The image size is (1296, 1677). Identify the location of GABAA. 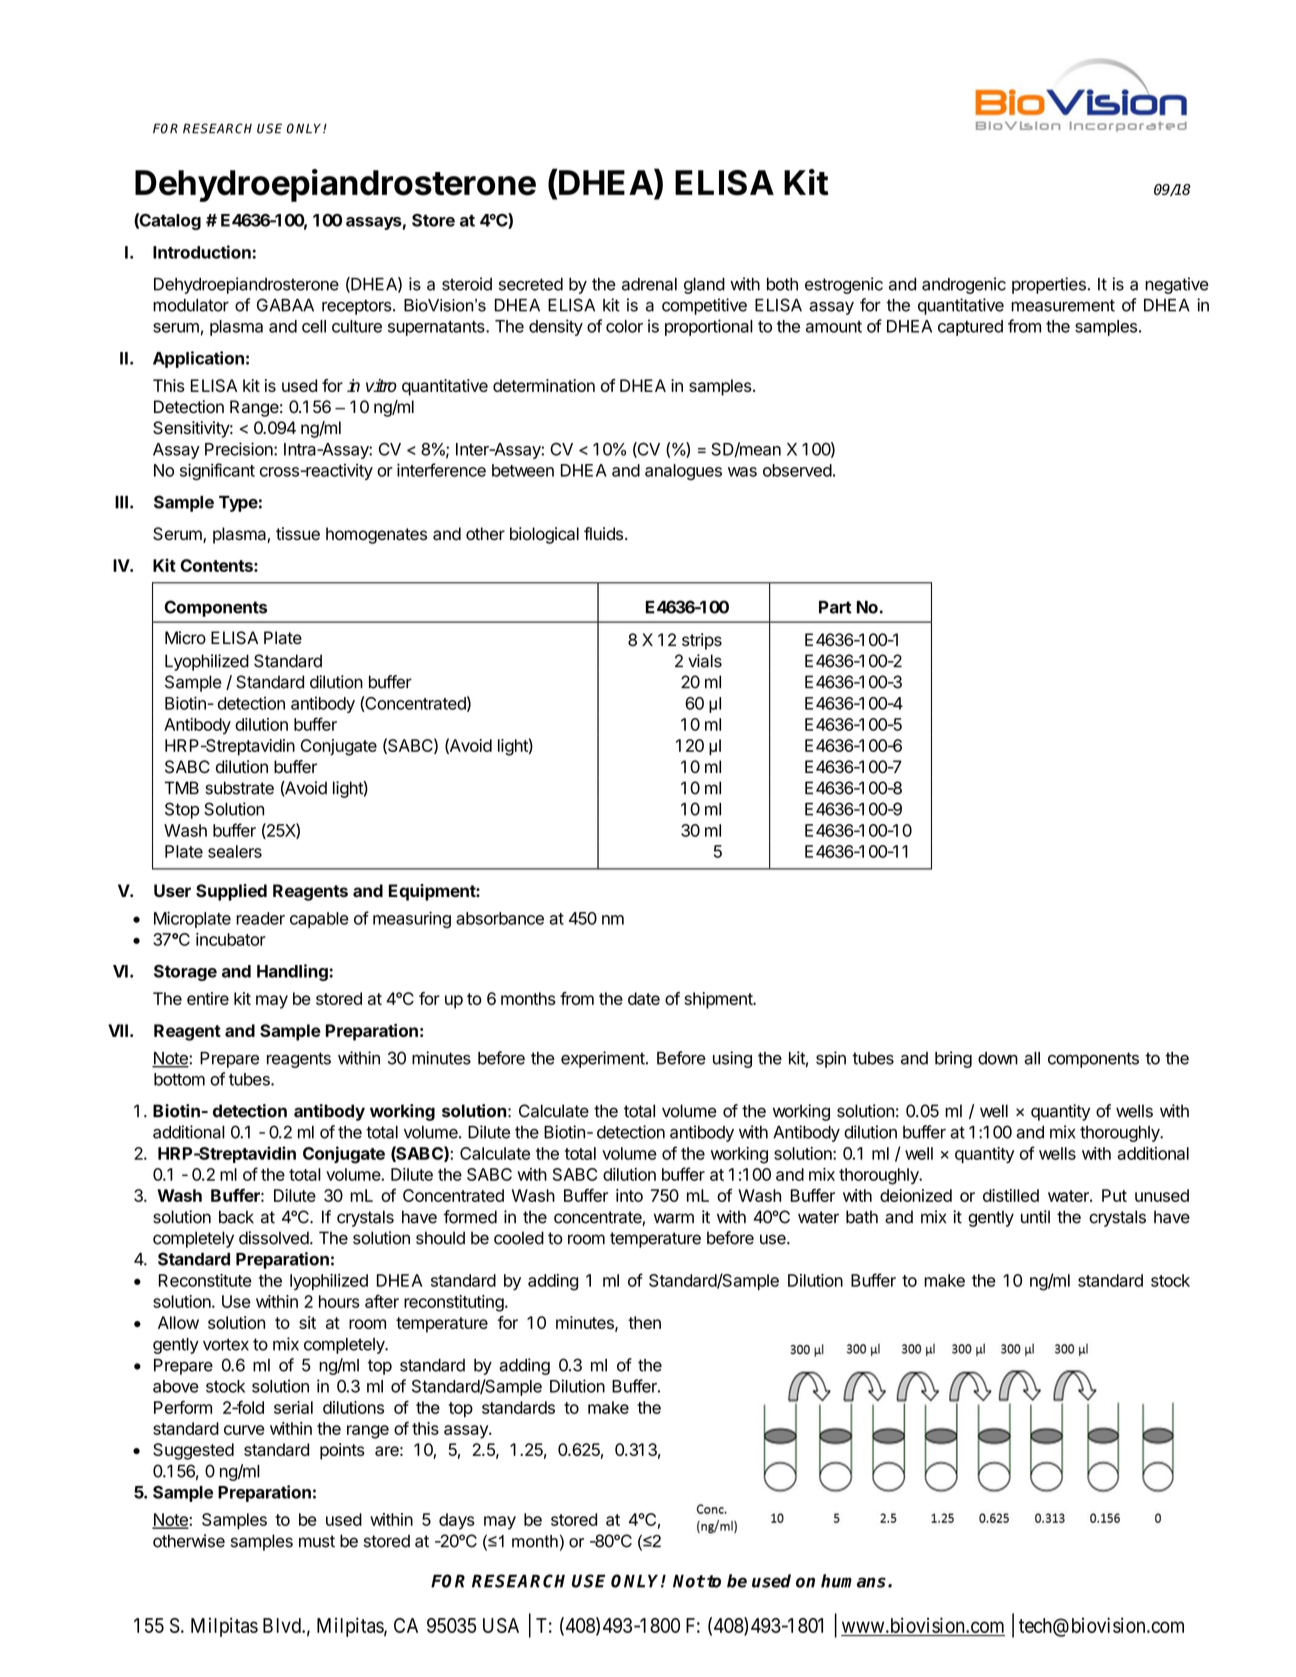
(285, 305).
